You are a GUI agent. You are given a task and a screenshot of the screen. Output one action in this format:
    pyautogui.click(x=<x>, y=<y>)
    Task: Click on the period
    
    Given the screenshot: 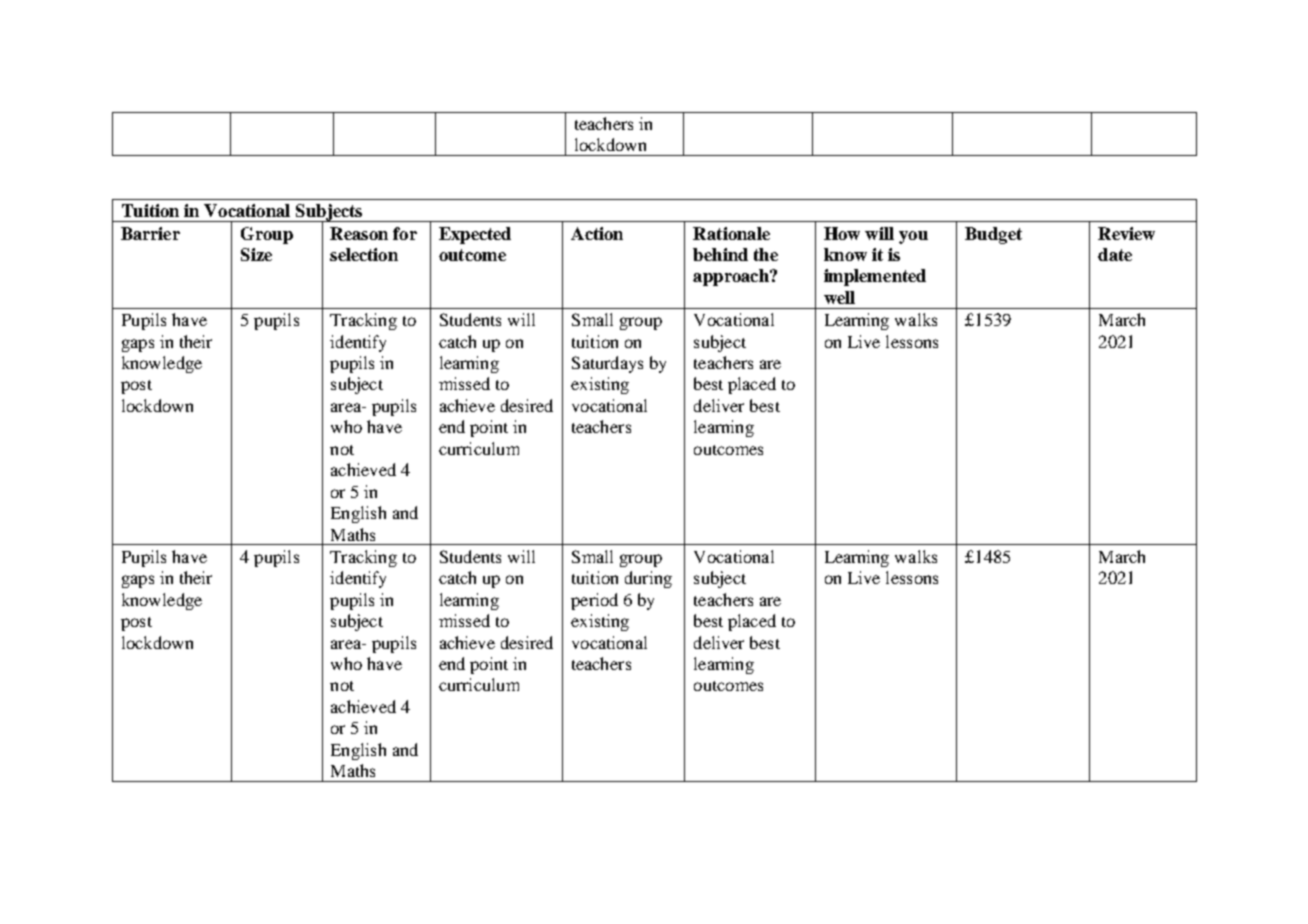 What is the action you would take?
    pyautogui.click(x=594, y=601)
